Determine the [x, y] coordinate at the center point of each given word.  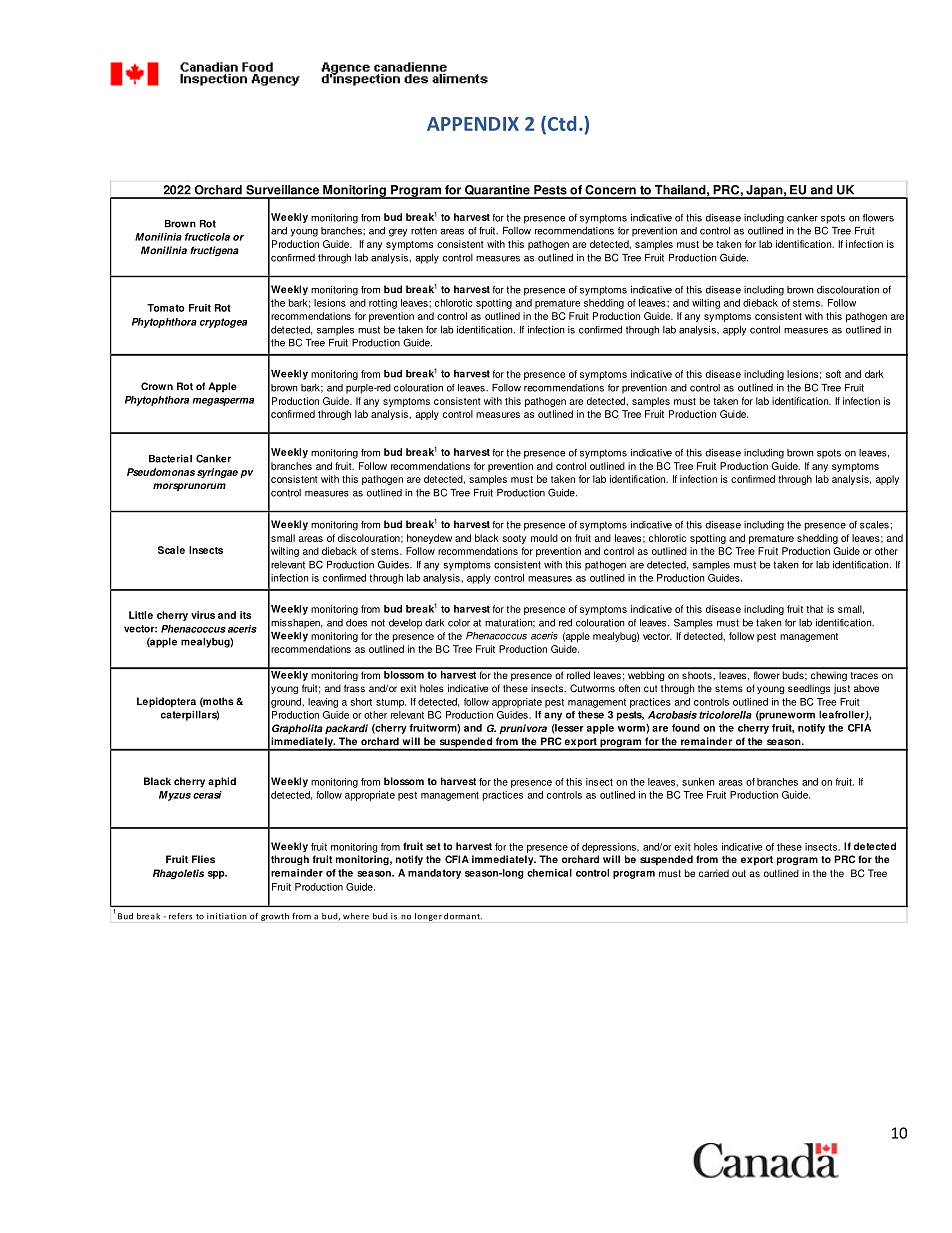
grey [398, 233]
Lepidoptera [166, 702]
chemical [549, 873]
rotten [424, 231]
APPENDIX [473, 124]
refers [180, 916]
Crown [157, 386]
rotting [383, 304]
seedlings [809, 689]
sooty [514, 539]
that [814, 609]
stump [391, 703]
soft [833, 374]
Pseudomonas [161, 472]
